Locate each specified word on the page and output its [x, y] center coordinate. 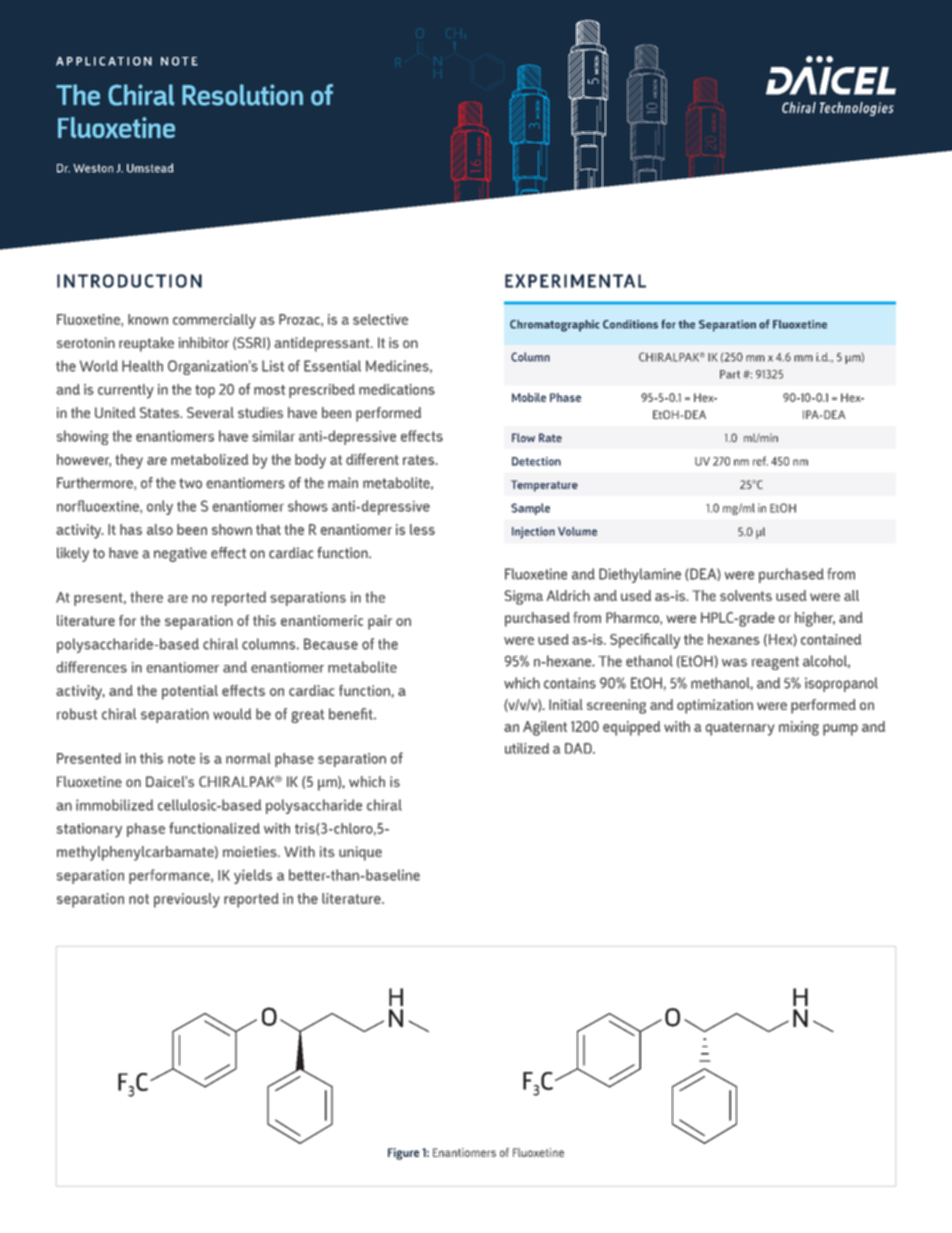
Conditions [630, 324]
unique [360, 853]
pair [380, 622]
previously [187, 900]
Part [730, 374]
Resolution [242, 95]
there [146, 597]
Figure [403, 1154]
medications [397, 389]
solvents [746, 595]
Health [142, 366]
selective [380, 319]
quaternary [740, 729]
